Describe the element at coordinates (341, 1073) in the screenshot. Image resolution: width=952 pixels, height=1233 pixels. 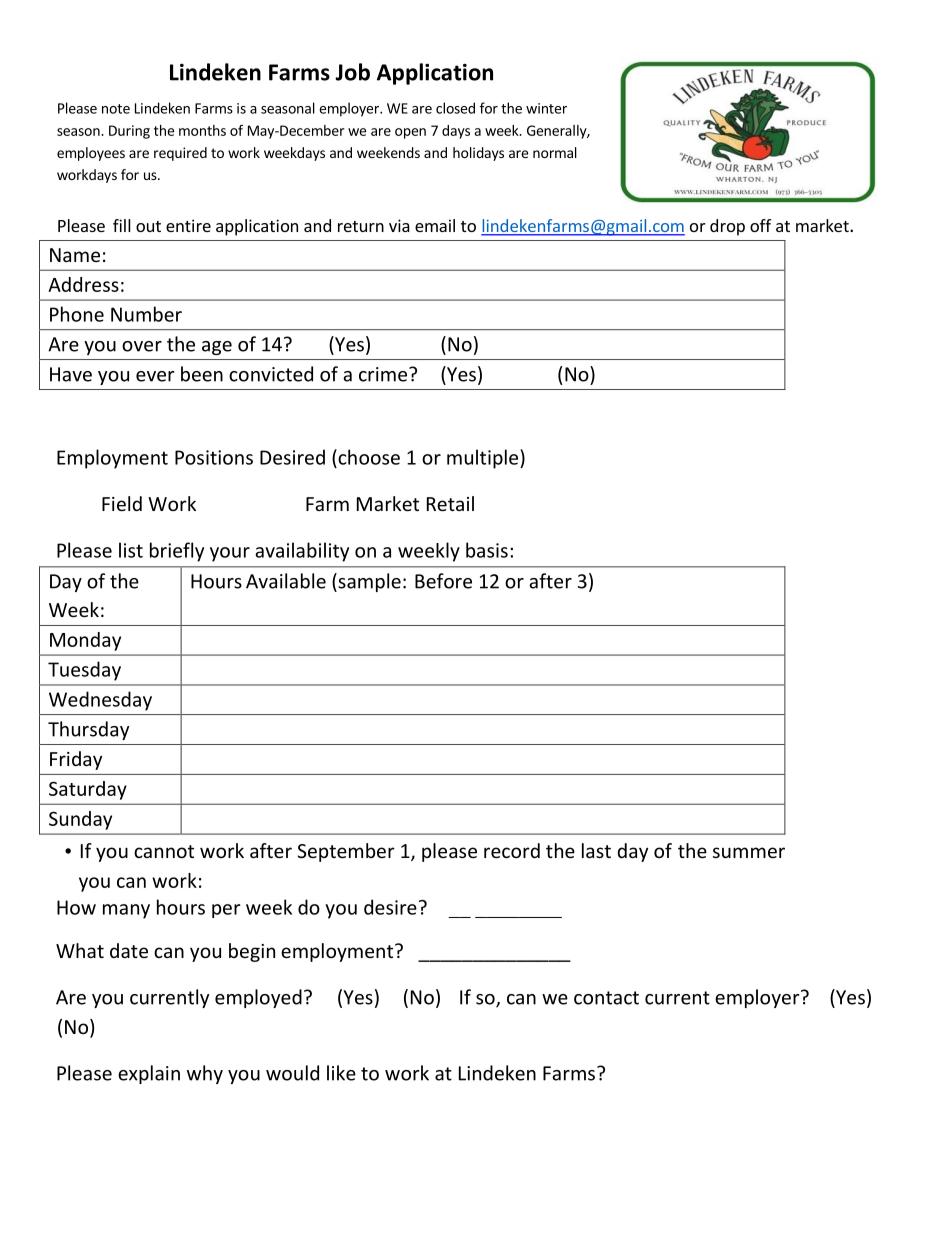
I see `like` at that location.
